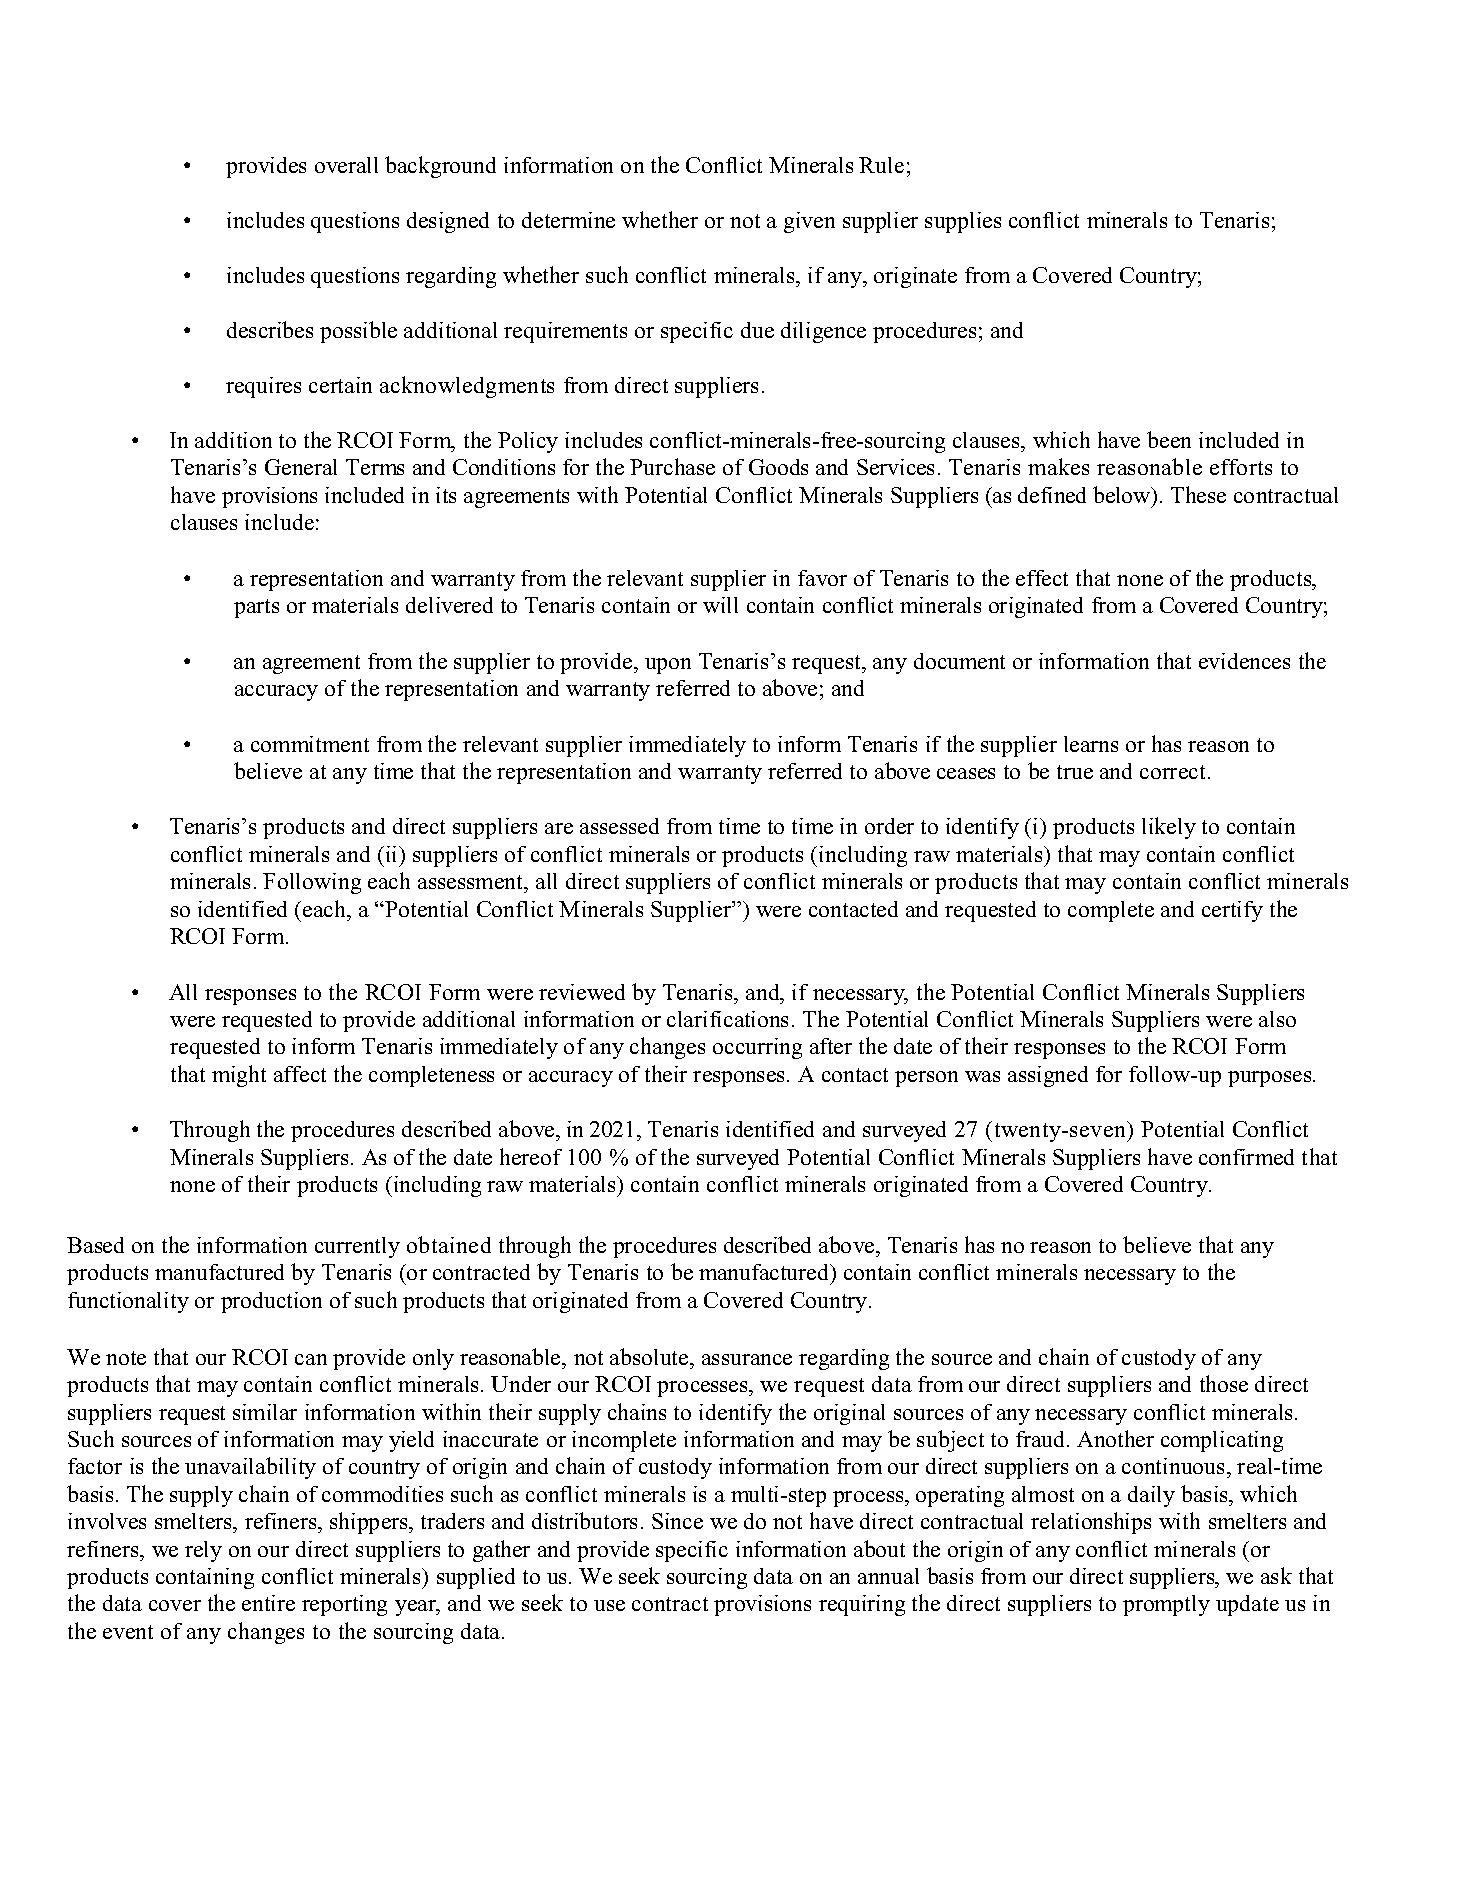 The height and width of the document is (1889, 1459). I want to click on entire, so click(268, 1603).
